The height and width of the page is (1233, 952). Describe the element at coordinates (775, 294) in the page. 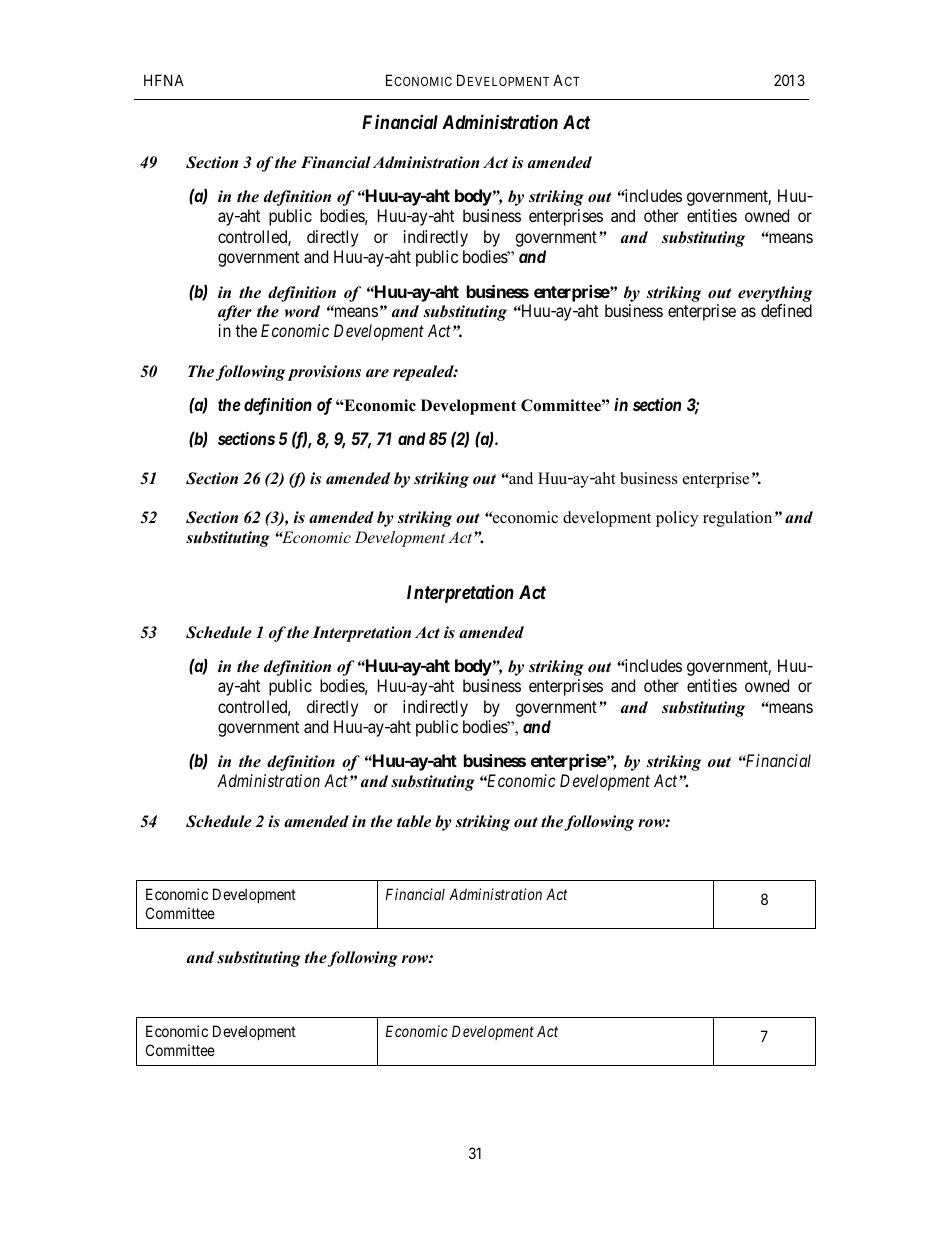

I see `everything` at that location.
